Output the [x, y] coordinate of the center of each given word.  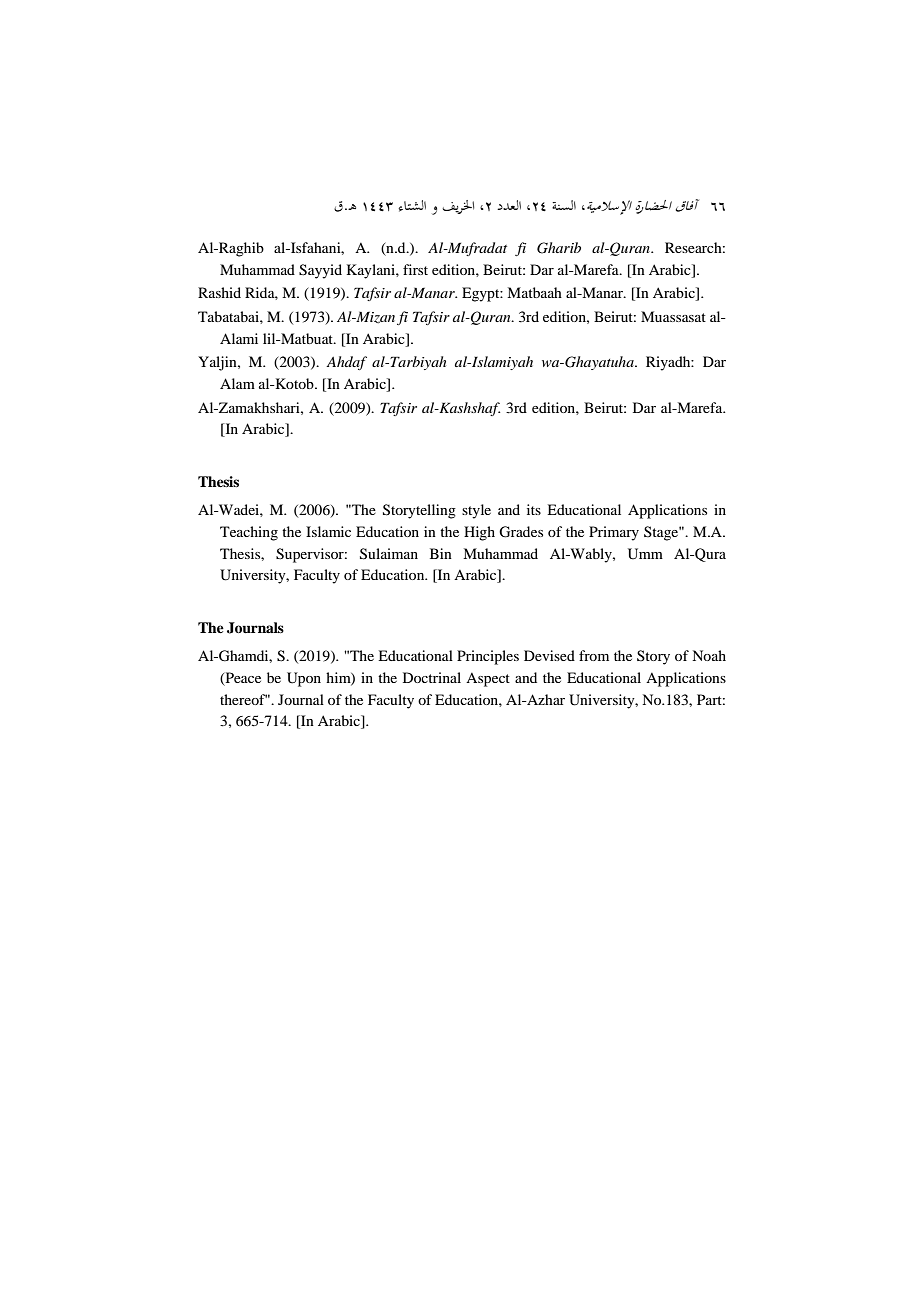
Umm [645, 554]
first [415, 269]
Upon [304, 679]
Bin [441, 553]
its [534, 509]
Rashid [219, 292]
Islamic [328, 531]
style [476, 511]
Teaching [249, 533]
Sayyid [320, 271]
